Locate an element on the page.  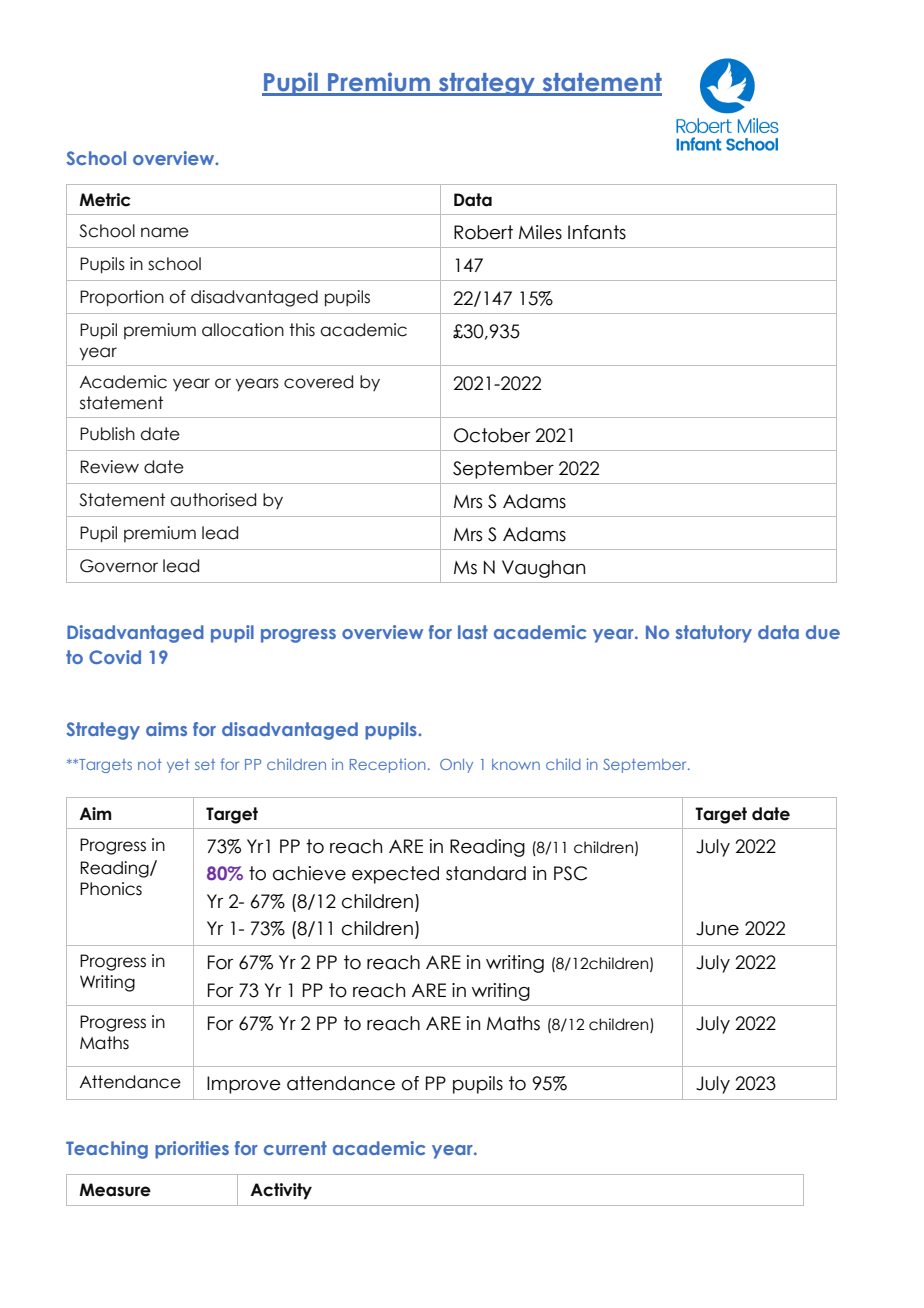
statutory is located at coordinates (714, 634).
